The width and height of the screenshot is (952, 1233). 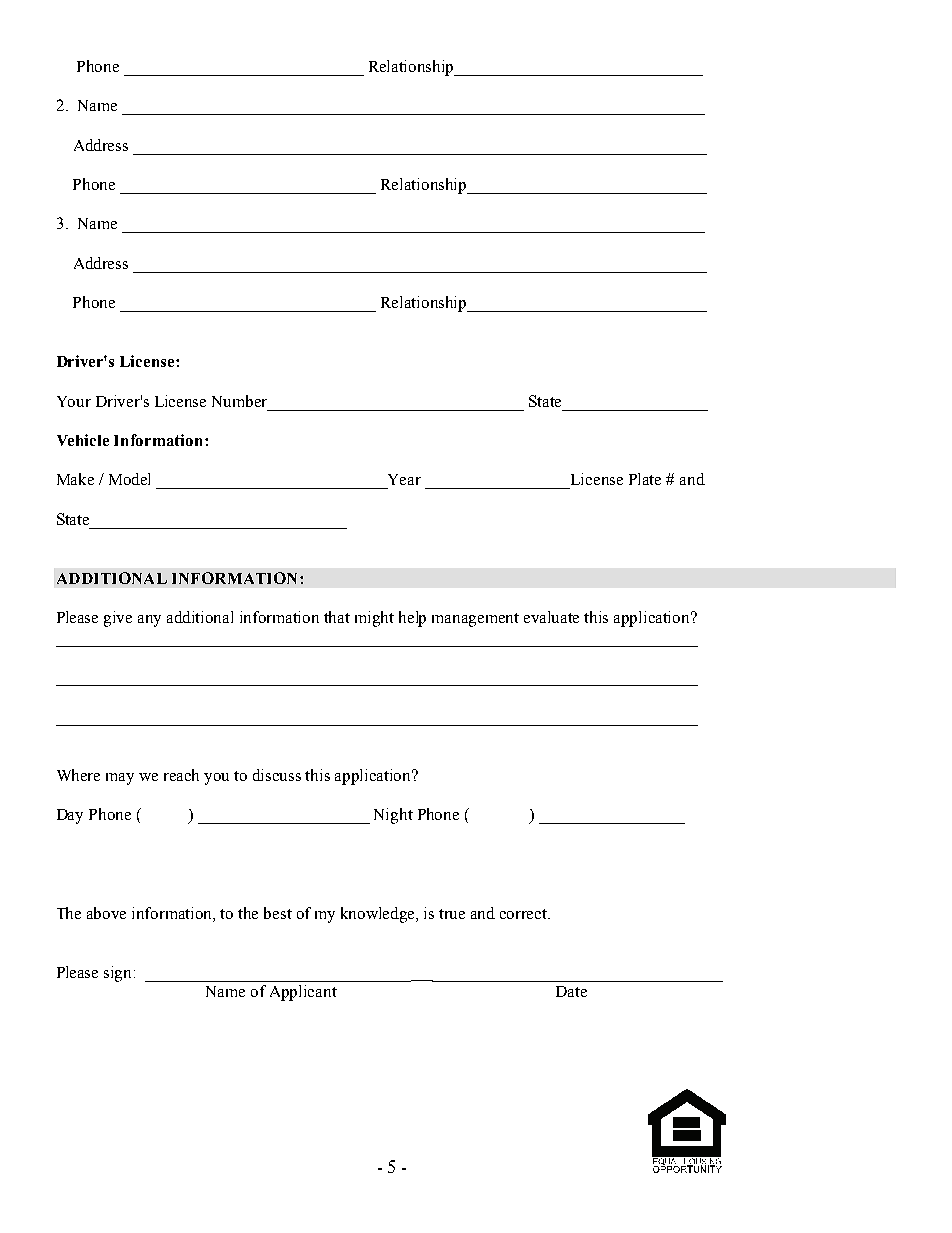 What do you see at coordinates (645, 479) in the screenshot?
I see `Plate` at bounding box center [645, 479].
